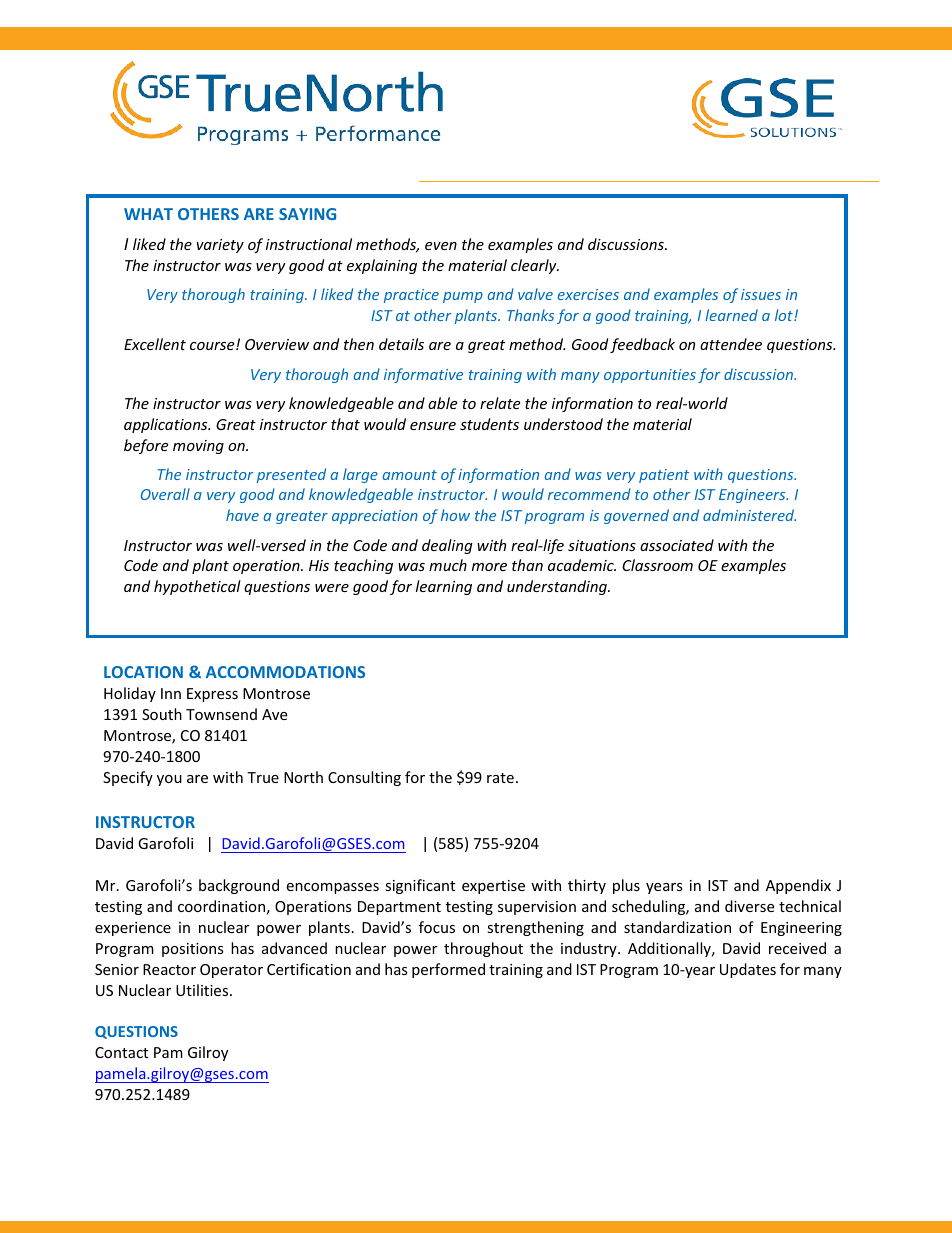 The height and width of the document is (1233, 952). What do you see at coordinates (220, 246) in the document?
I see `variety` at bounding box center [220, 246].
